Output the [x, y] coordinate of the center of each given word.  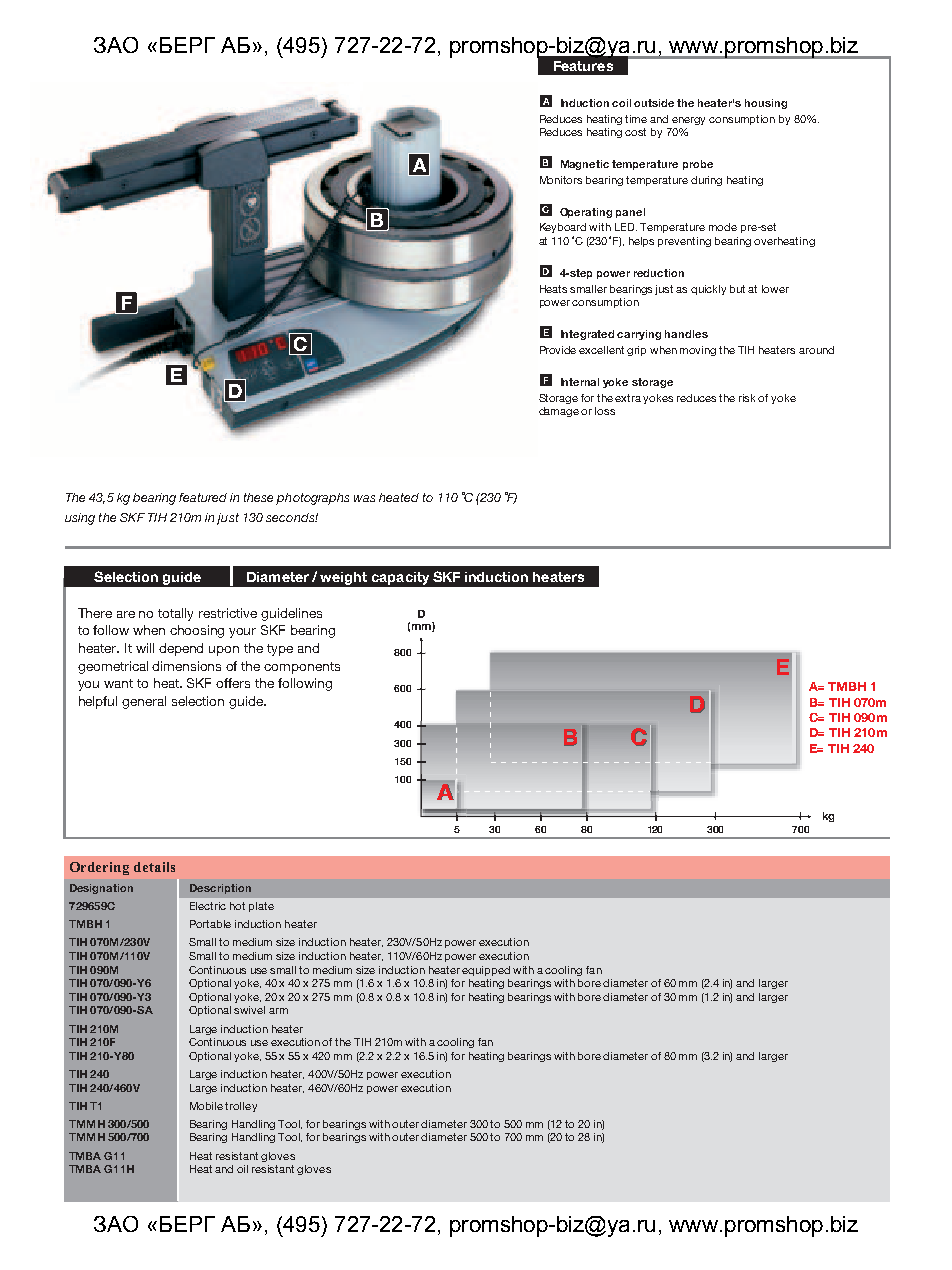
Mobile [206, 1106]
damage [560, 412]
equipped [486, 971]
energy [688, 121]
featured [203, 497]
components [302, 668]
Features [583, 66]
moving [698, 351]
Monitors [561, 180]
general [144, 702]
